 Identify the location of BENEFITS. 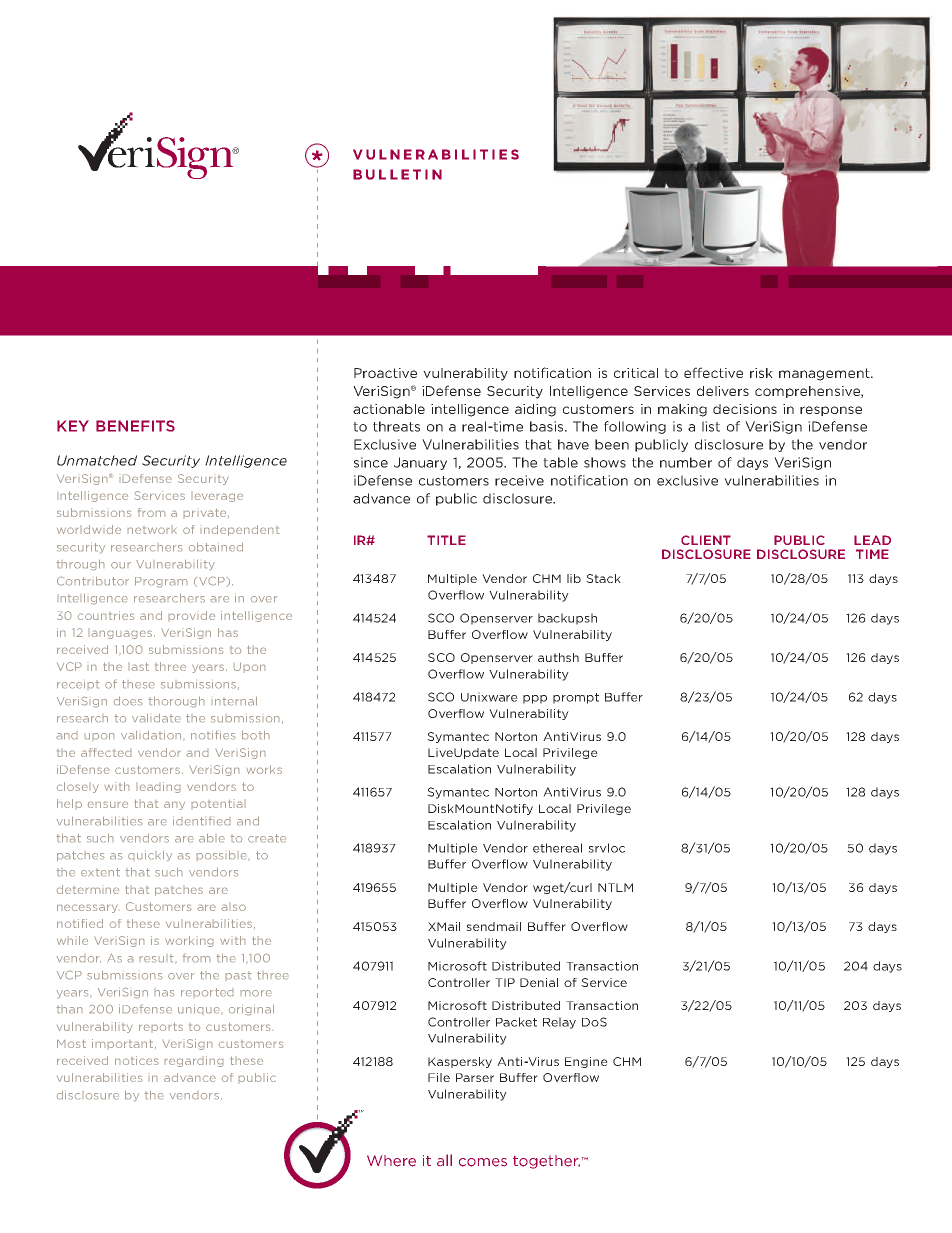
(135, 426).
